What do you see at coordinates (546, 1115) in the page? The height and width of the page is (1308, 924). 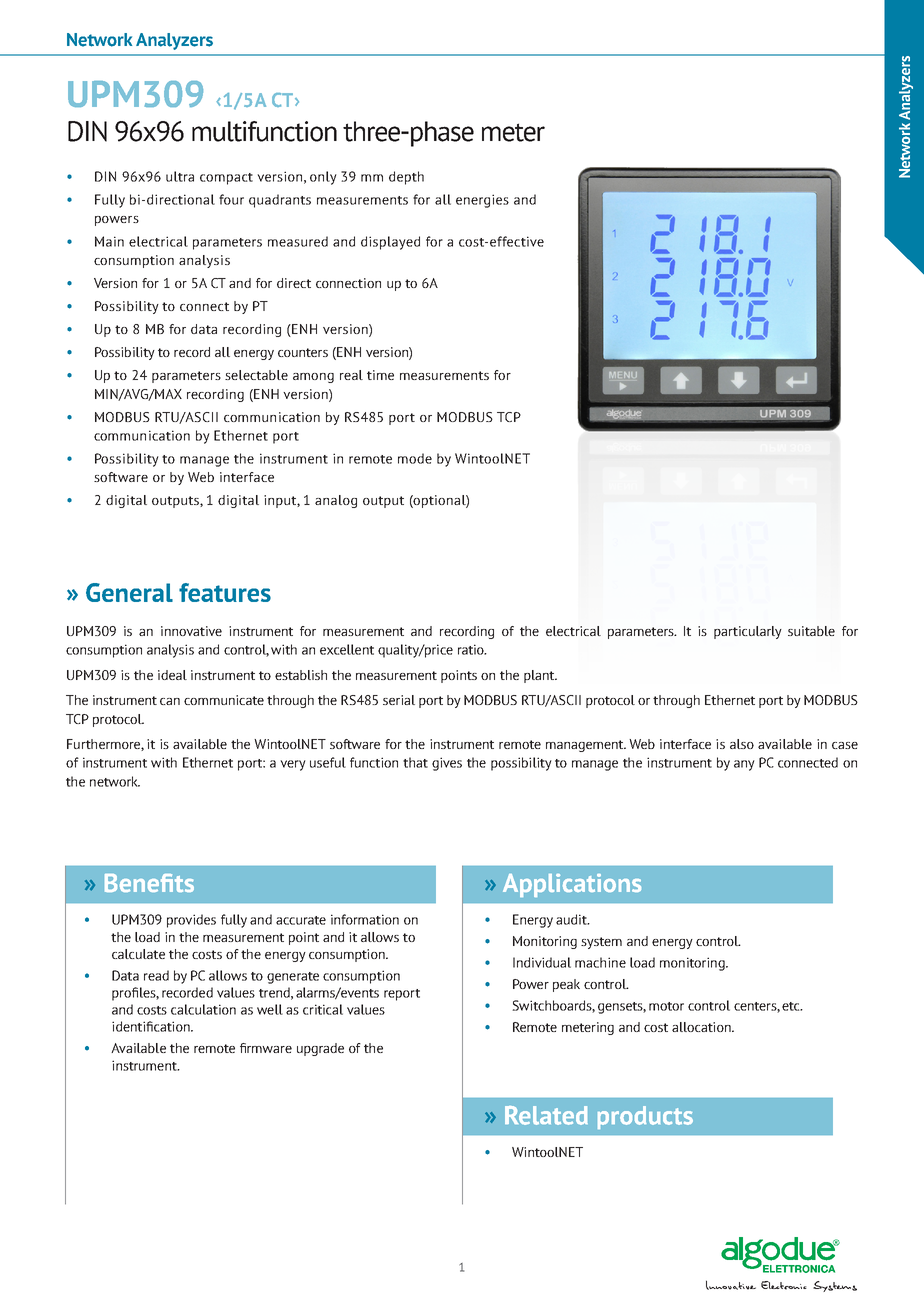 I see `Related` at bounding box center [546, 1115].
